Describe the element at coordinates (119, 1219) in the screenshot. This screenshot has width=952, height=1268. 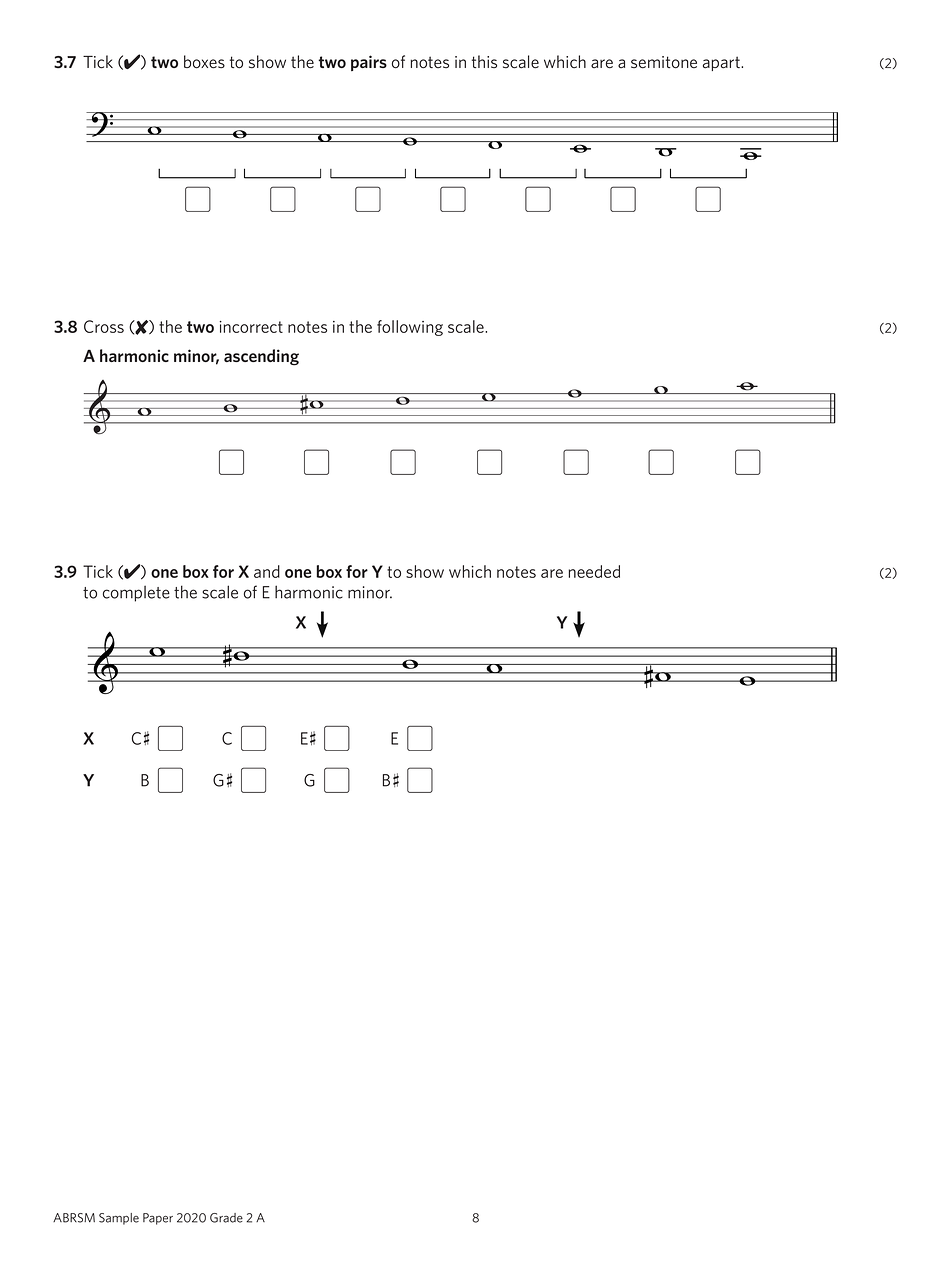
I see `Sample` at that location.
